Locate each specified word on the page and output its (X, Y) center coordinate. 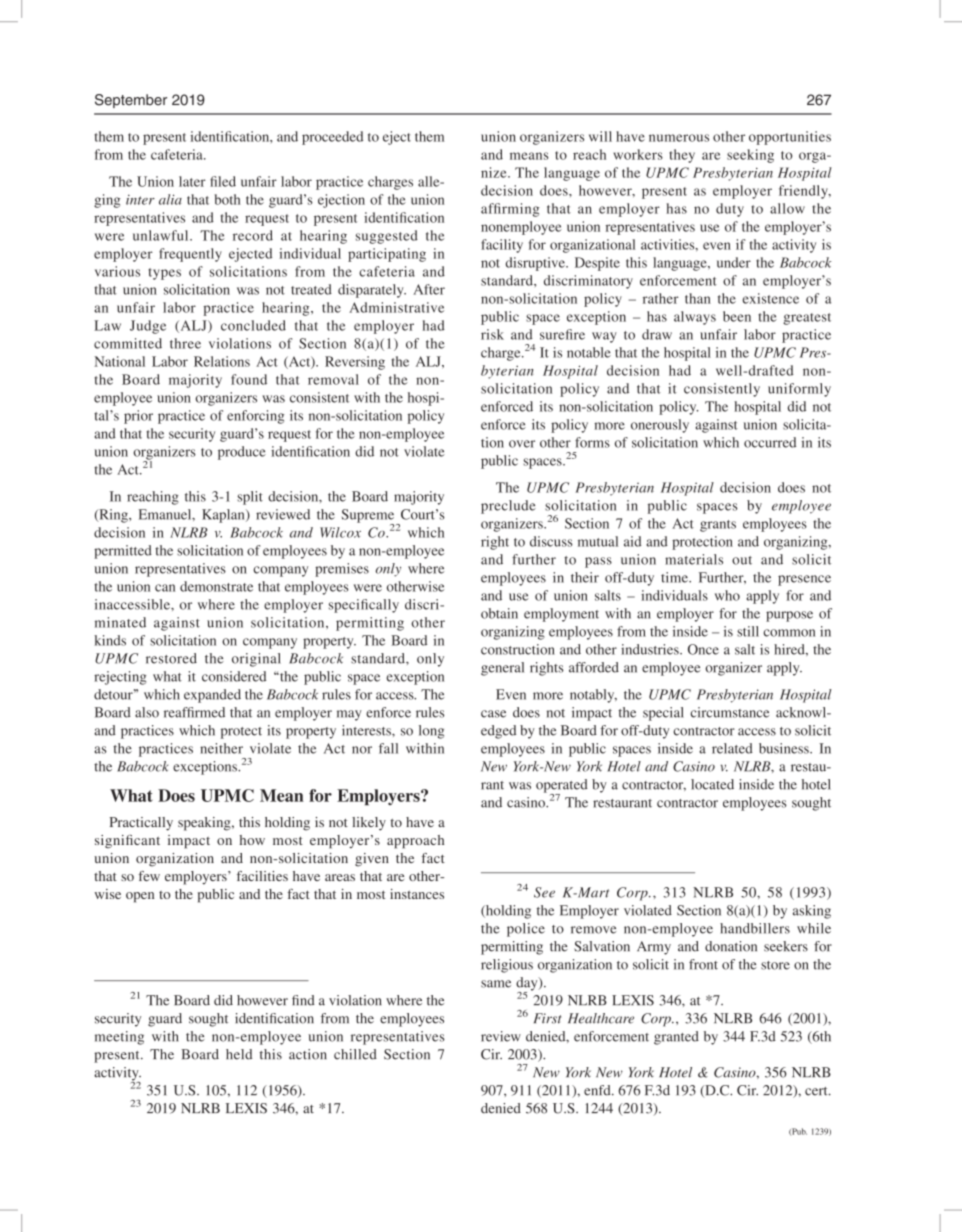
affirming (510, 210)
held (239, 1054)
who (727, 595)
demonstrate (216, 586)
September (131, 101)
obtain (499, 613)
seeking (750, 156)
